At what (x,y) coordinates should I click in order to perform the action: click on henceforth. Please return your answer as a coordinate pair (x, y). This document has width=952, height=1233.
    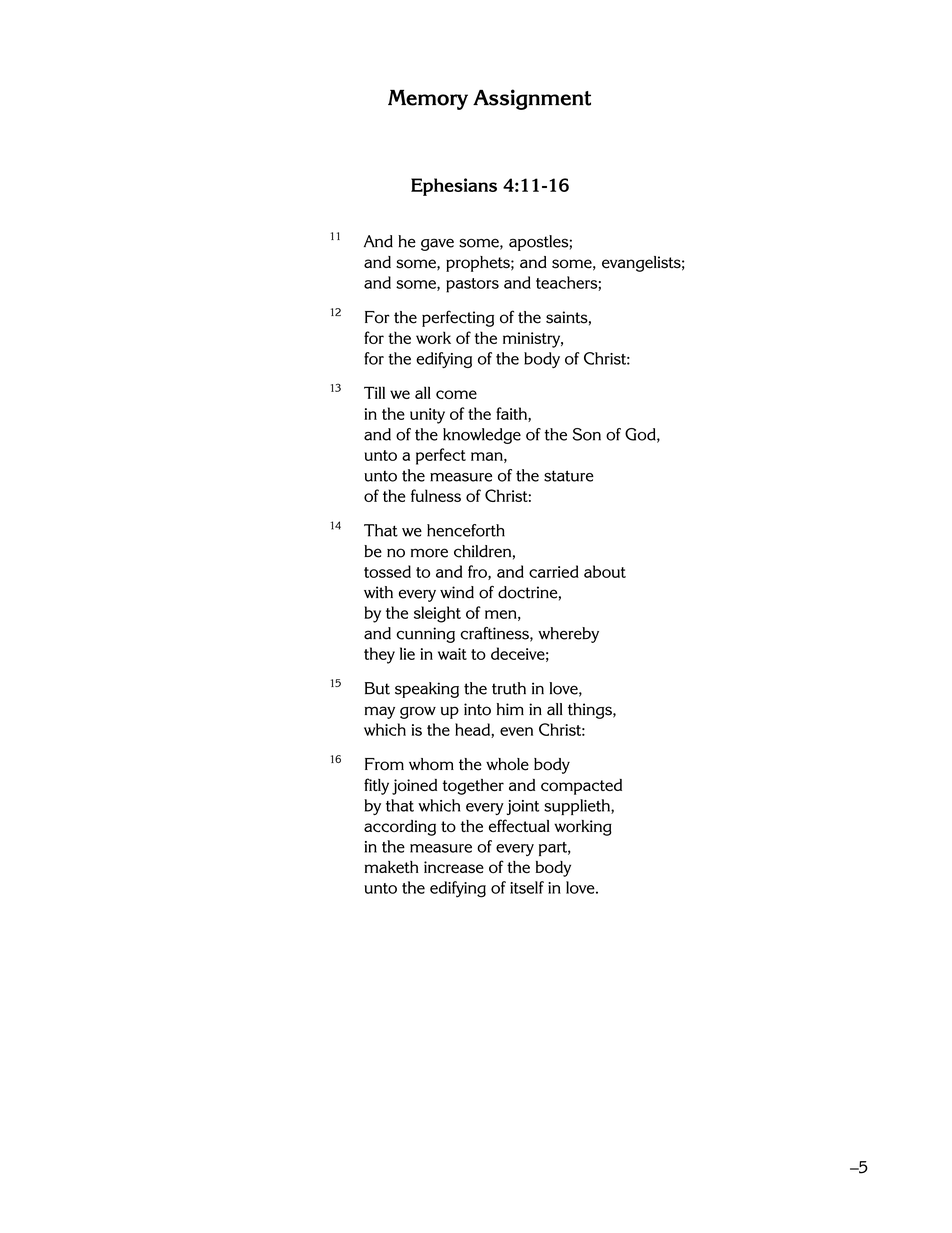
    Looking at the image, I should click on (466, 530).
